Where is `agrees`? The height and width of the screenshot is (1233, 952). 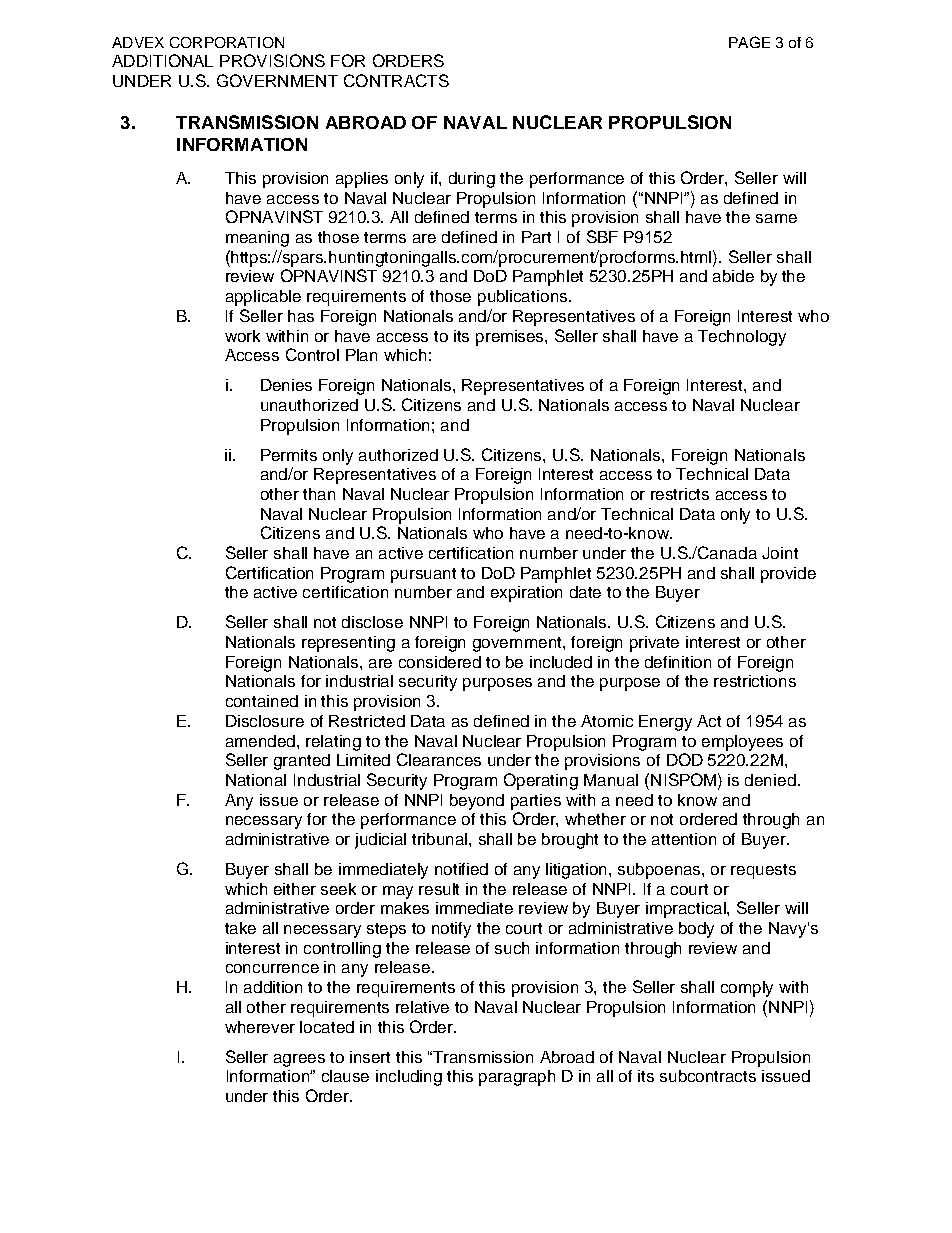
agrees is located at coordinates (299, 1060).
